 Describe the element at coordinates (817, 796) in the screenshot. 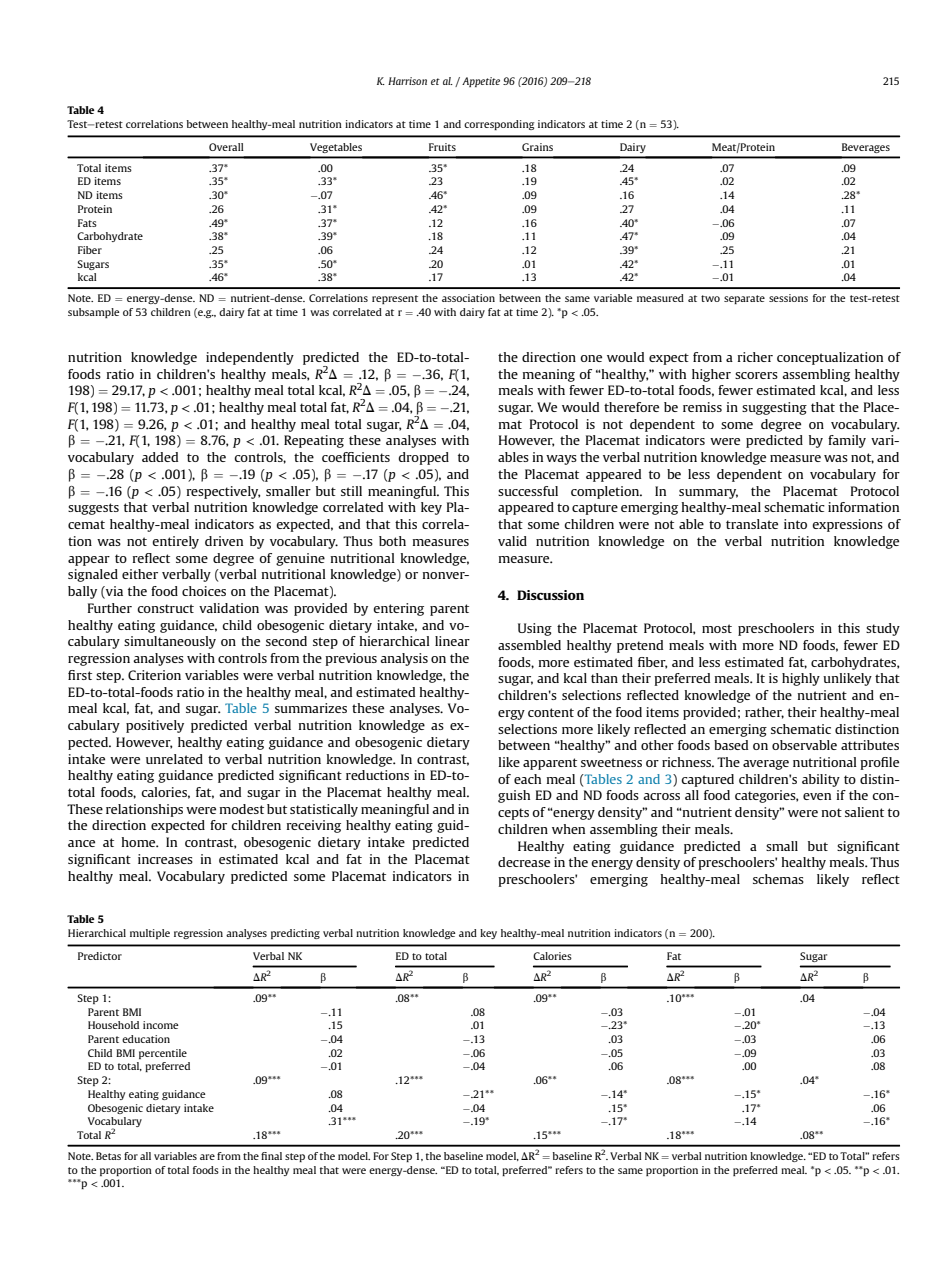

I see `even` at that location.
